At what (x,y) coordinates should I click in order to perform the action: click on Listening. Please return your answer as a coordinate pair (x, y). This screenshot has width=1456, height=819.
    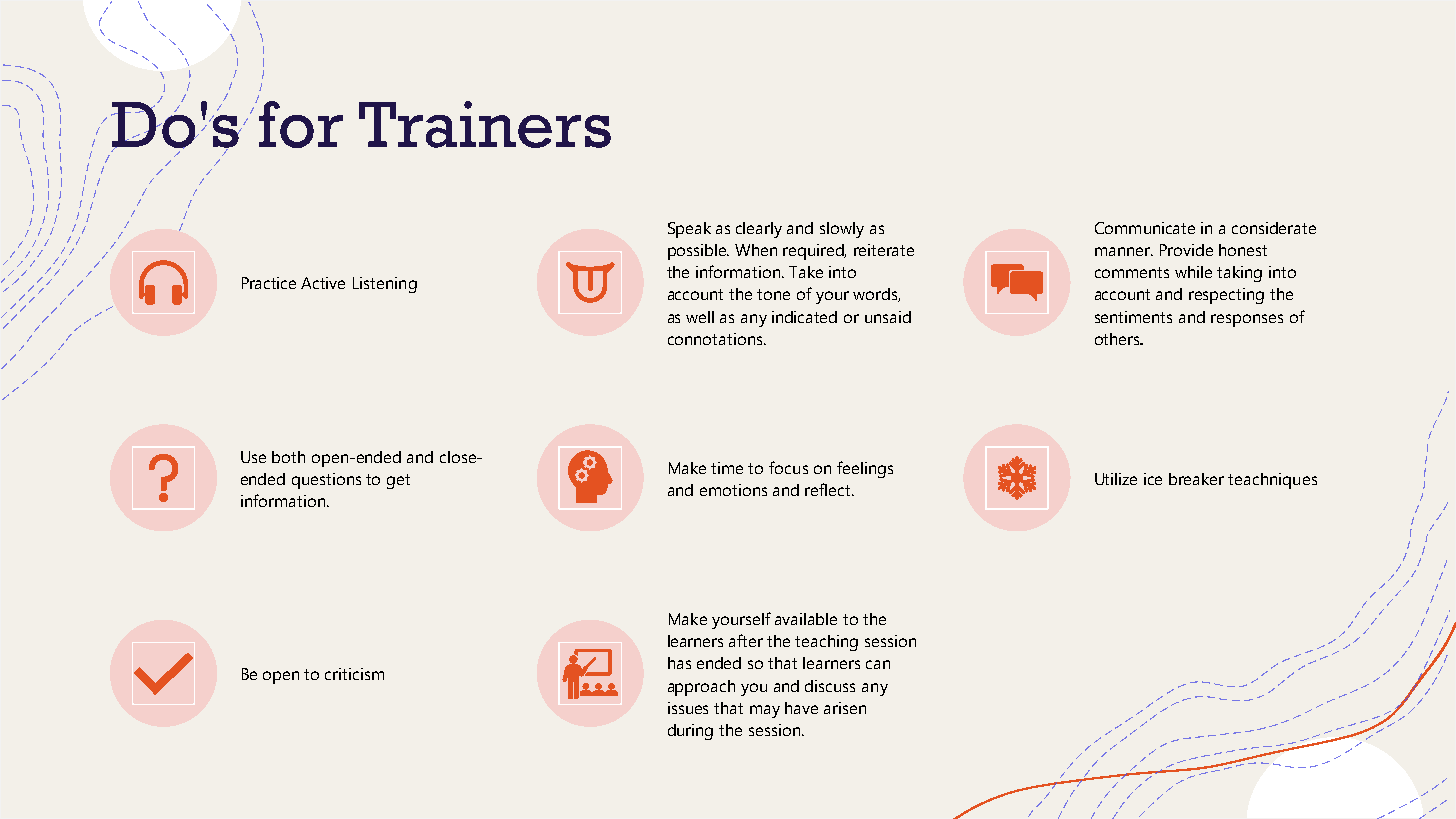
    Looking at the image, I should click on (385, 285).
